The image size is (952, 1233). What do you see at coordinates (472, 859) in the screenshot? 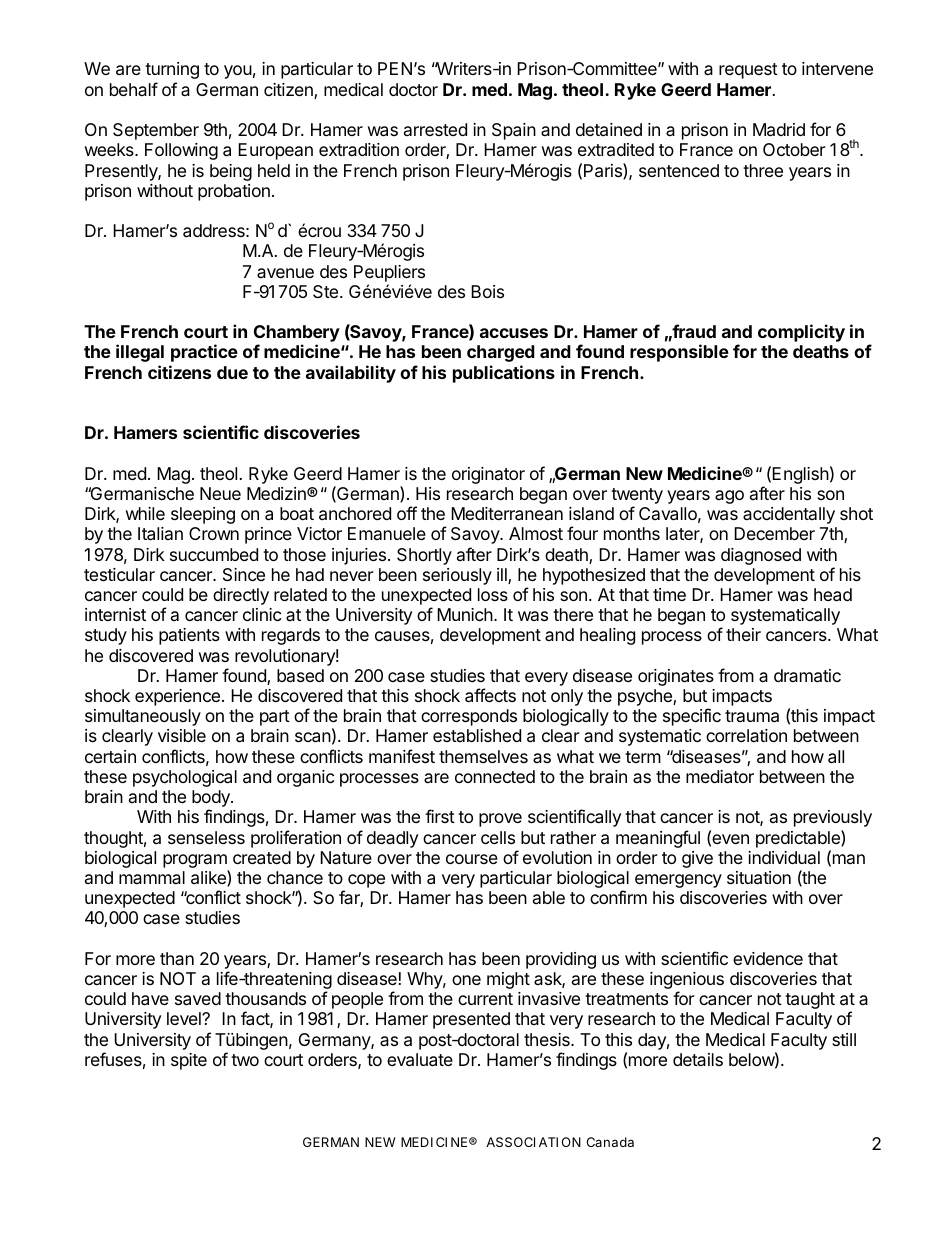
I see `course` at bounding box center [472, 859].
